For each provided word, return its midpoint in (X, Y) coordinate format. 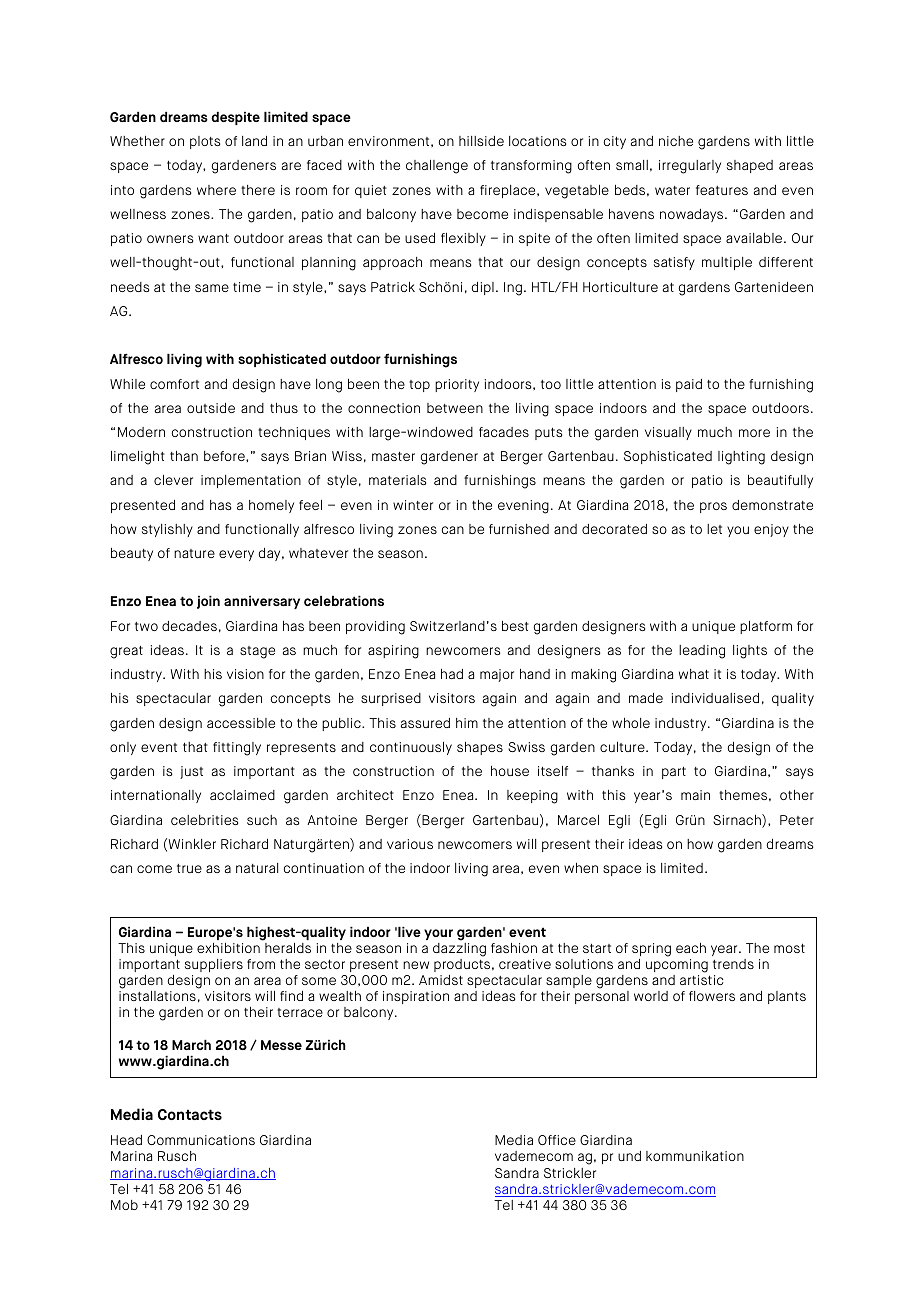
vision (245, 674)
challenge (437, 167)
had (452, 674)
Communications (201, 1140)
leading (702, 652)
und (629, 1156)
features (722, 190)
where (216, 190)
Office (557, 1140)
